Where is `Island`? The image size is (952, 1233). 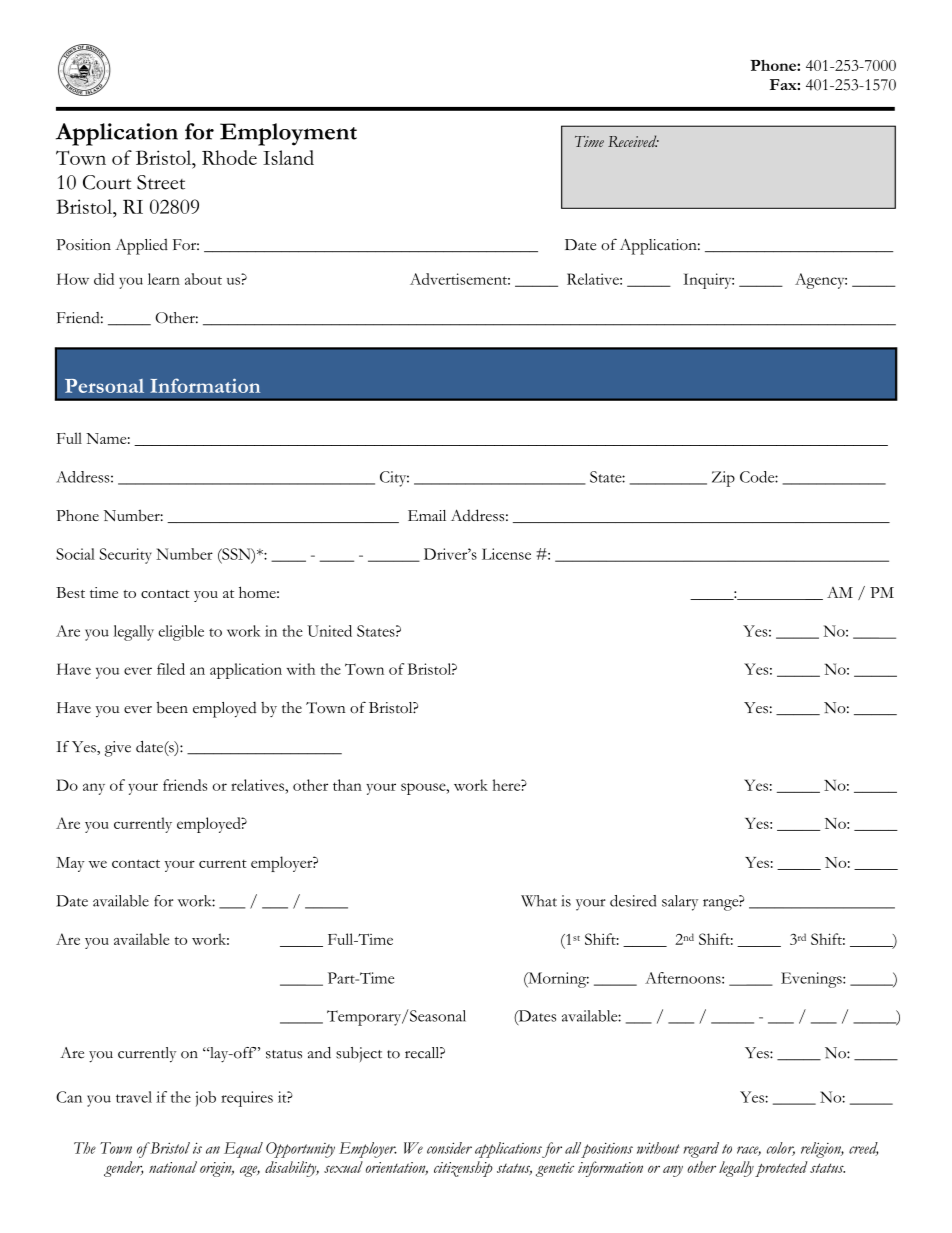
Island is located at coordinates (288, 157).
